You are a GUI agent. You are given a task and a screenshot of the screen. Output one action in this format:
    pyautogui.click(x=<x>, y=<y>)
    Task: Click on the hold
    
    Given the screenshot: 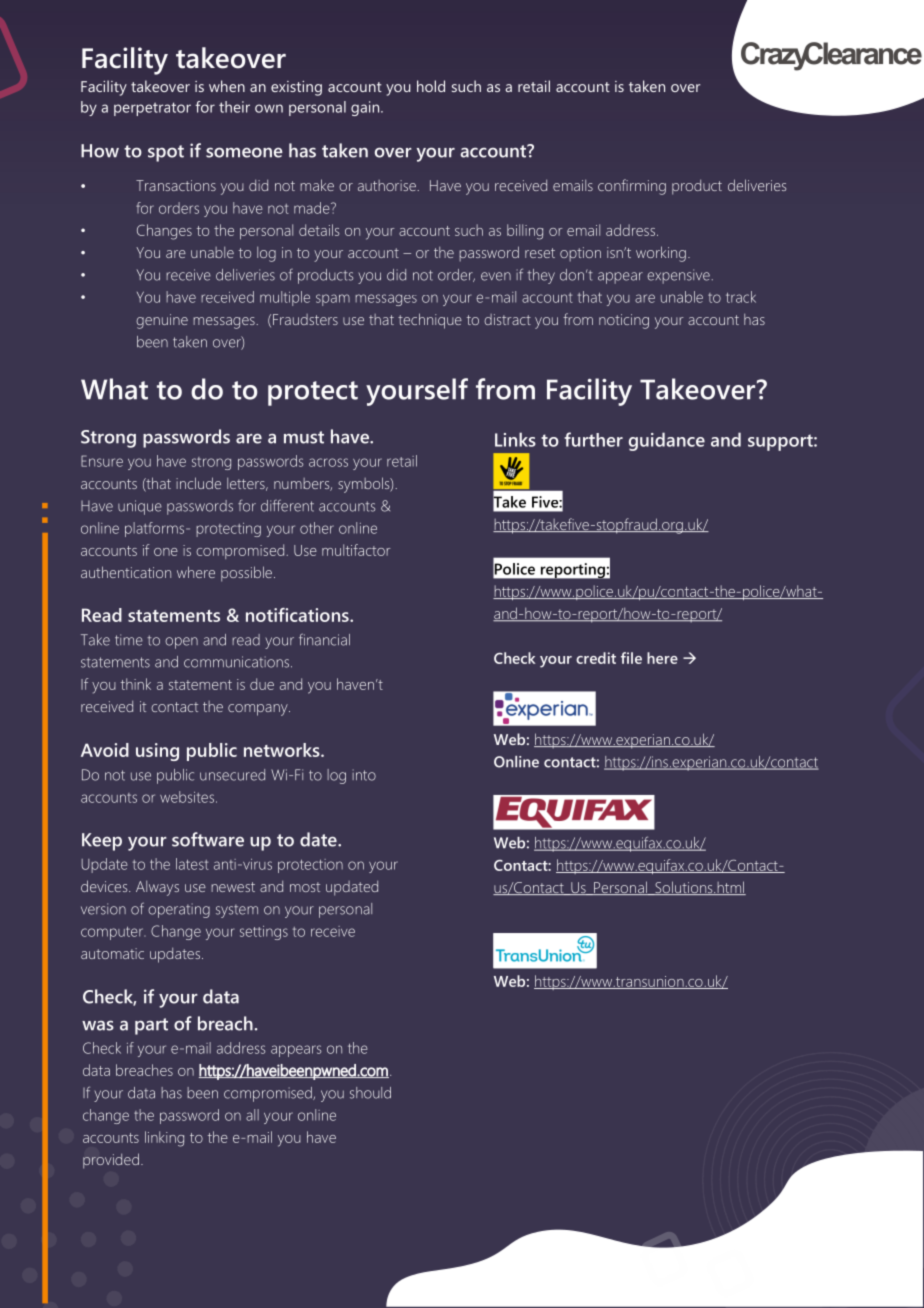 What is the action you would take?
    pyautogui.click(x=431, y=86)
